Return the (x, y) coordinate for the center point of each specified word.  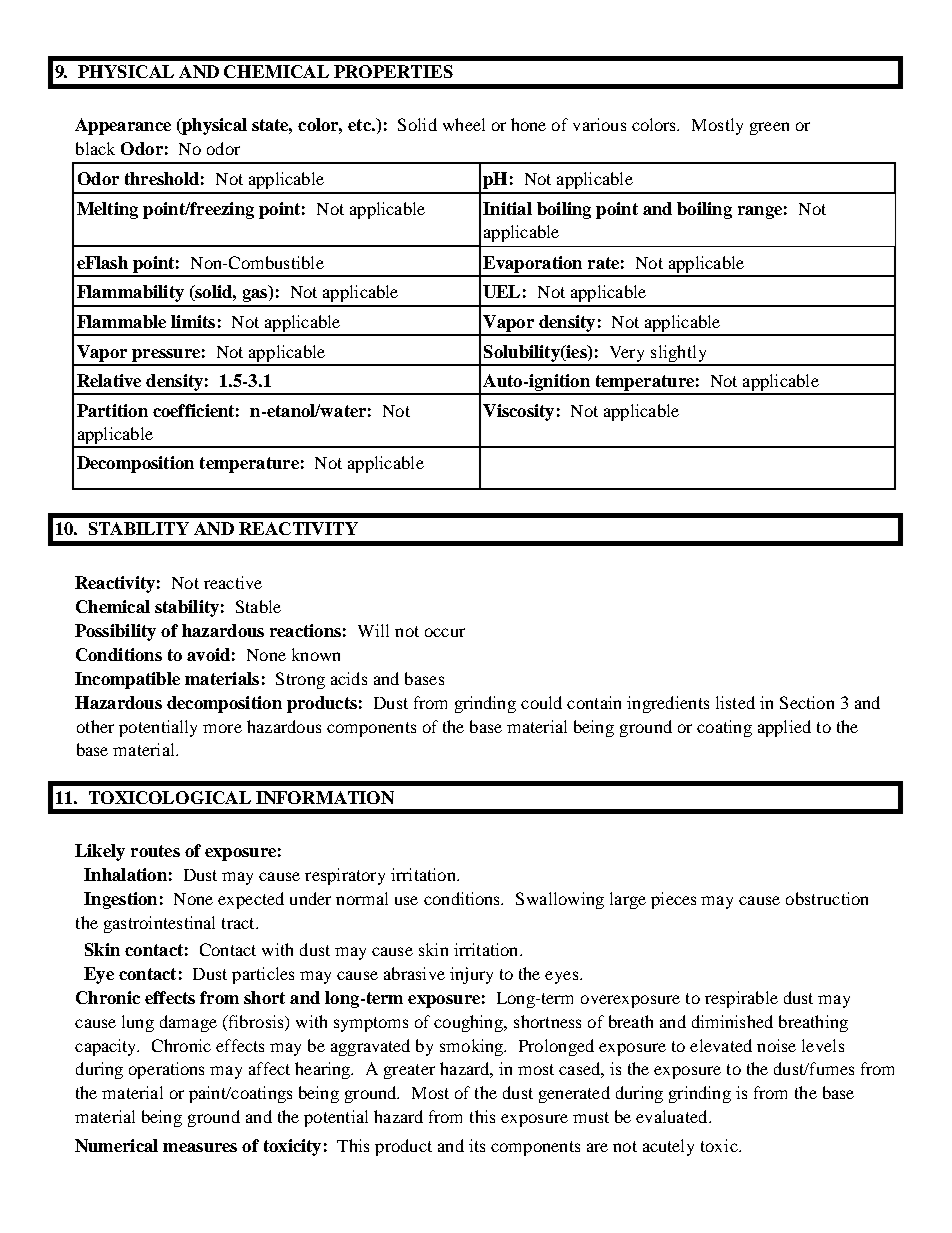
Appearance (123, 126)
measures (200, 1147)
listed (735, 702)
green (769, 128)
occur (445, 632)
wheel (464, 124)
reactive (233, 582)
